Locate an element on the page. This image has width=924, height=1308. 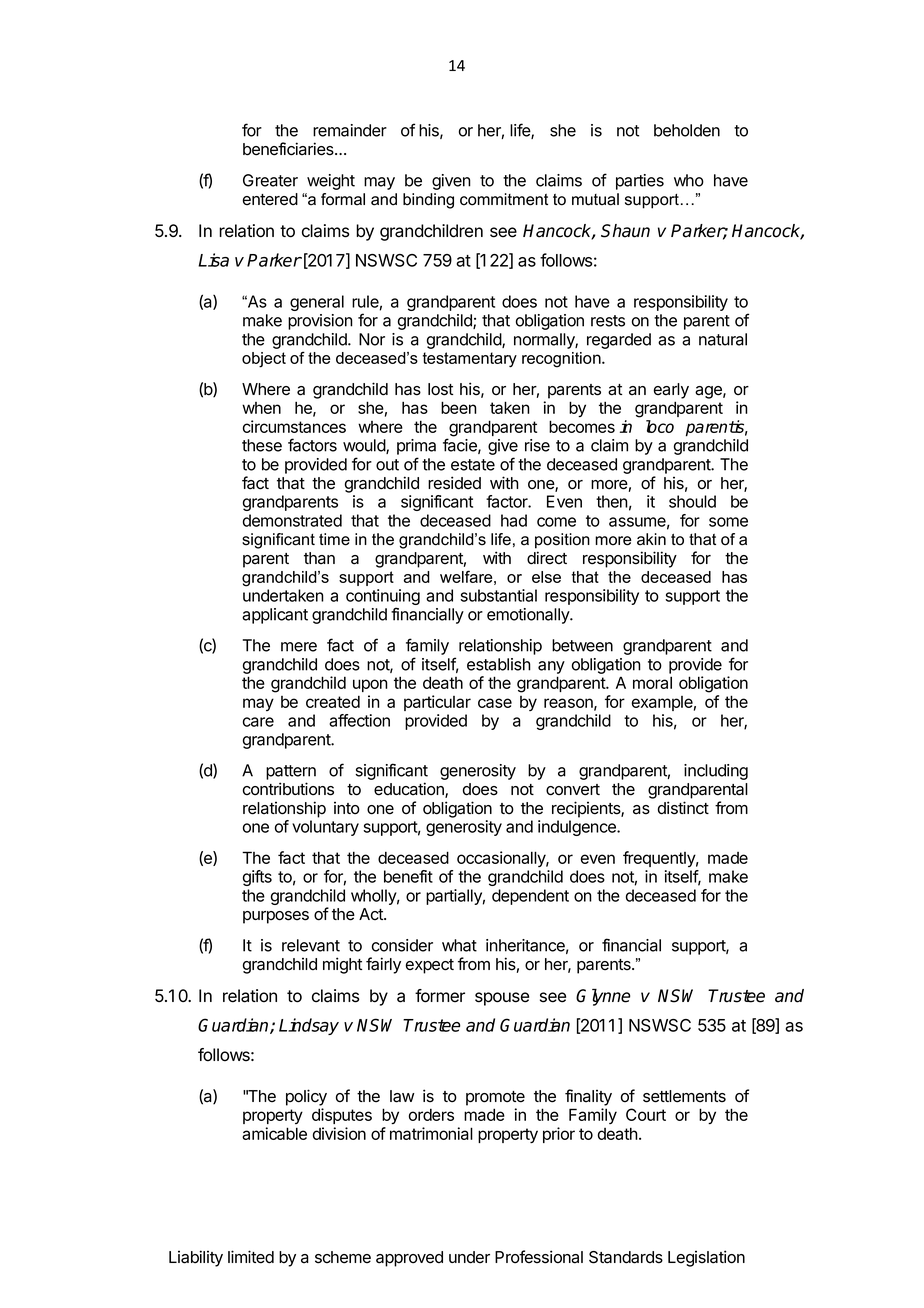
Greater is located at coordinates (270, 180).
